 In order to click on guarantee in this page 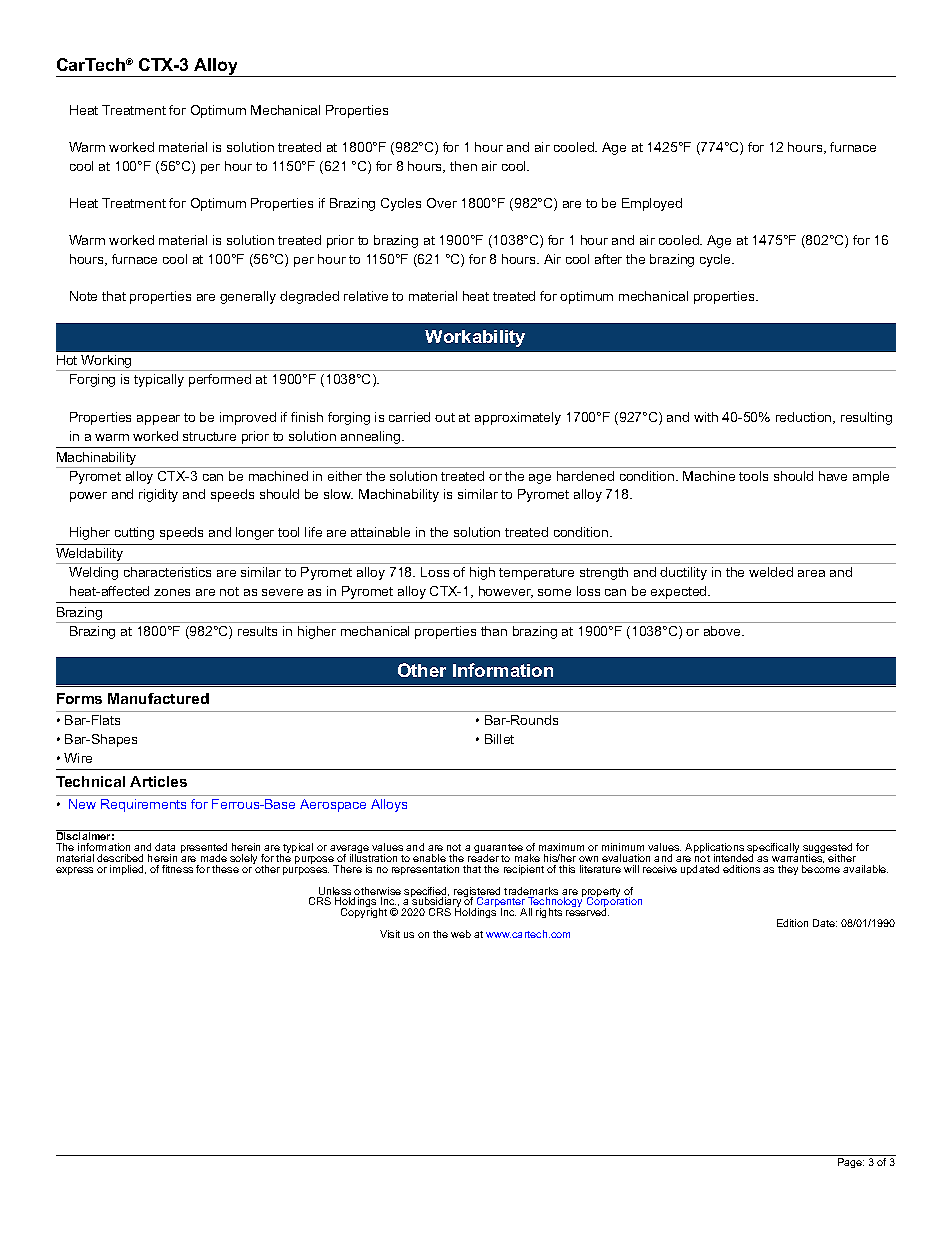, I will do `click(498, 850)`.
